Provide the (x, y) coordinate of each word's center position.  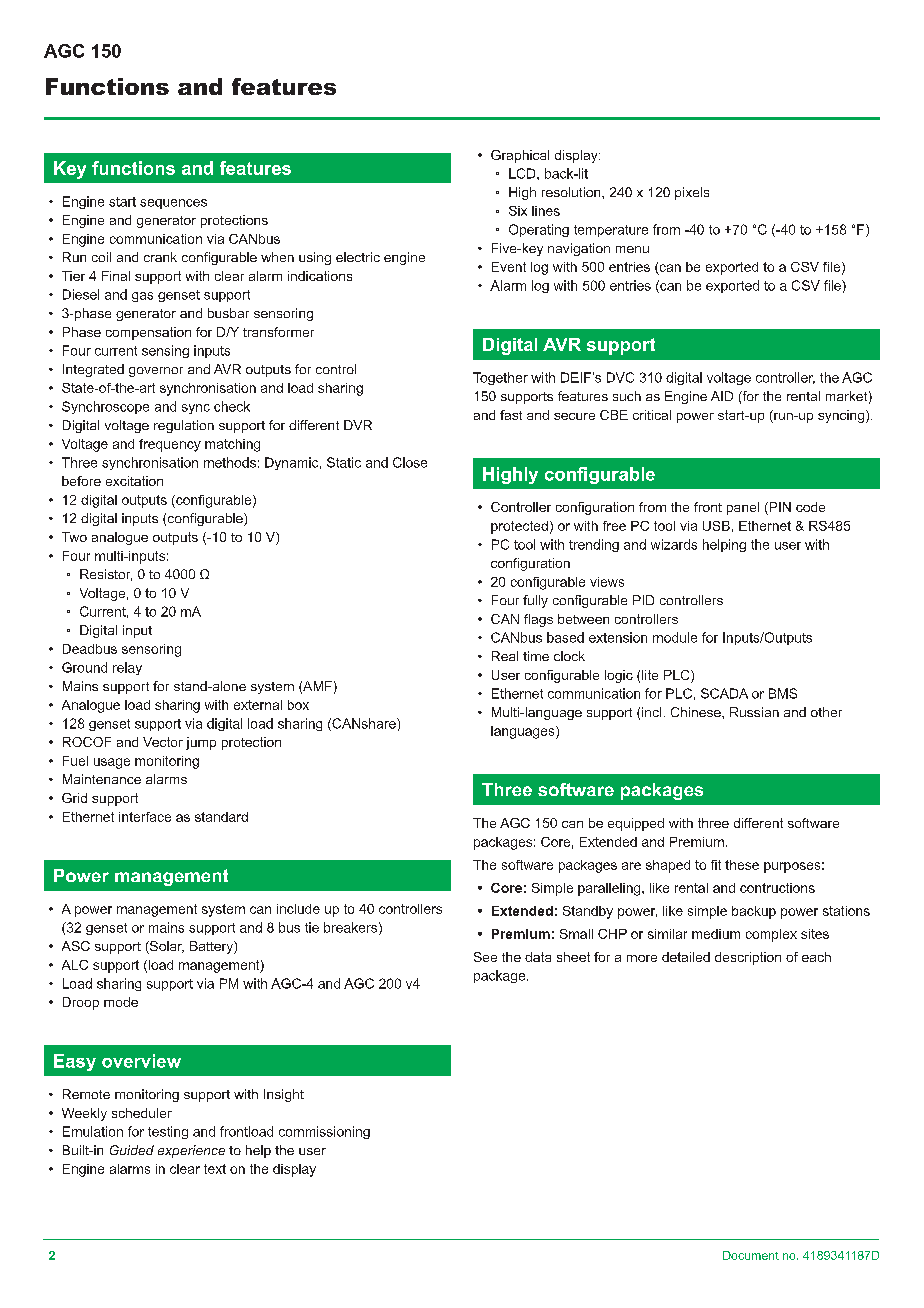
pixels (692, 193)
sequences (173, 204)
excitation (134, 481)
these (742, 865)
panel (743, 508)
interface (145, 817)
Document (751, 1255)
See (485, 957)
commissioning (324, 1132)
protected (519, 527)
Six (518, 211)
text (215, 1169)
